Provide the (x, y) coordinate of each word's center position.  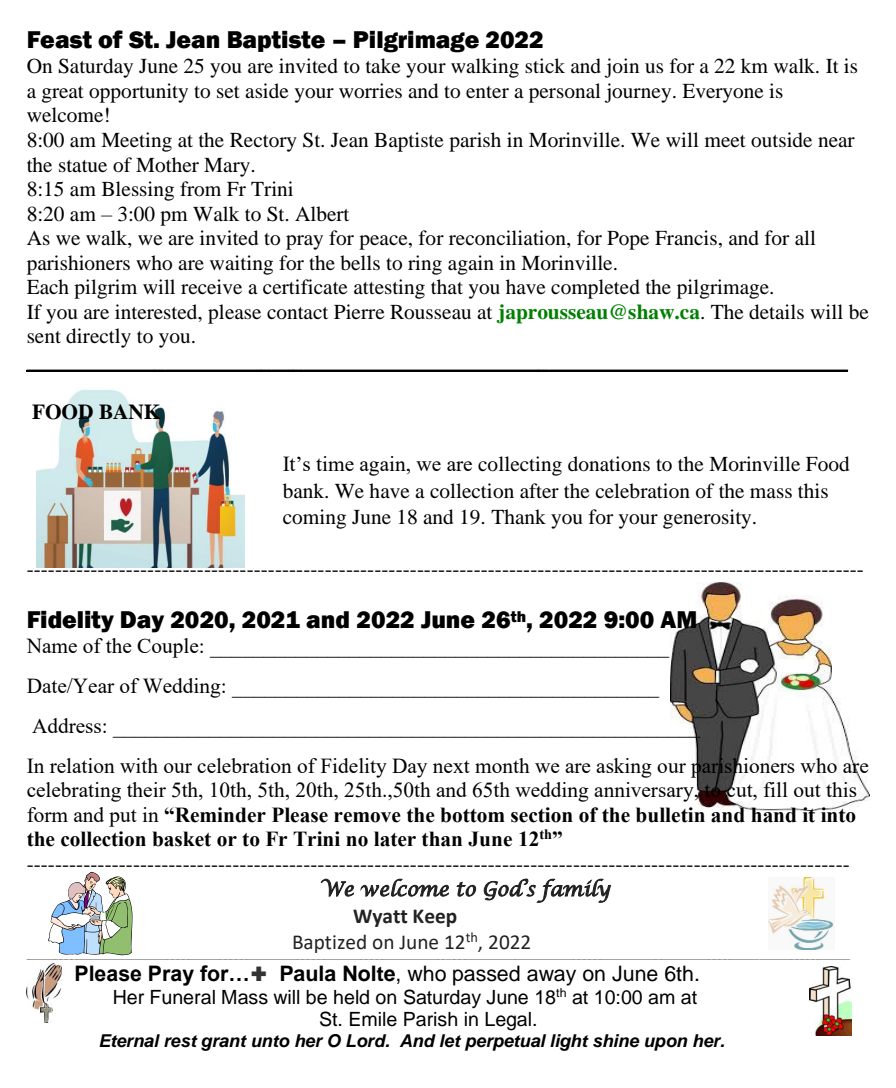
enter (487, 92)
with (139, 765)
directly (98, 338)
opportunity (138, 93)
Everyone (722, 93)
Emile (373, 1019)
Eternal (129, 1041)
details (776, 312)
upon (666, 1044)
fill (775, 789)
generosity (708, 519)
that (447, 286)
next (451, 766)
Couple (169, 648)
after (539, 490)
